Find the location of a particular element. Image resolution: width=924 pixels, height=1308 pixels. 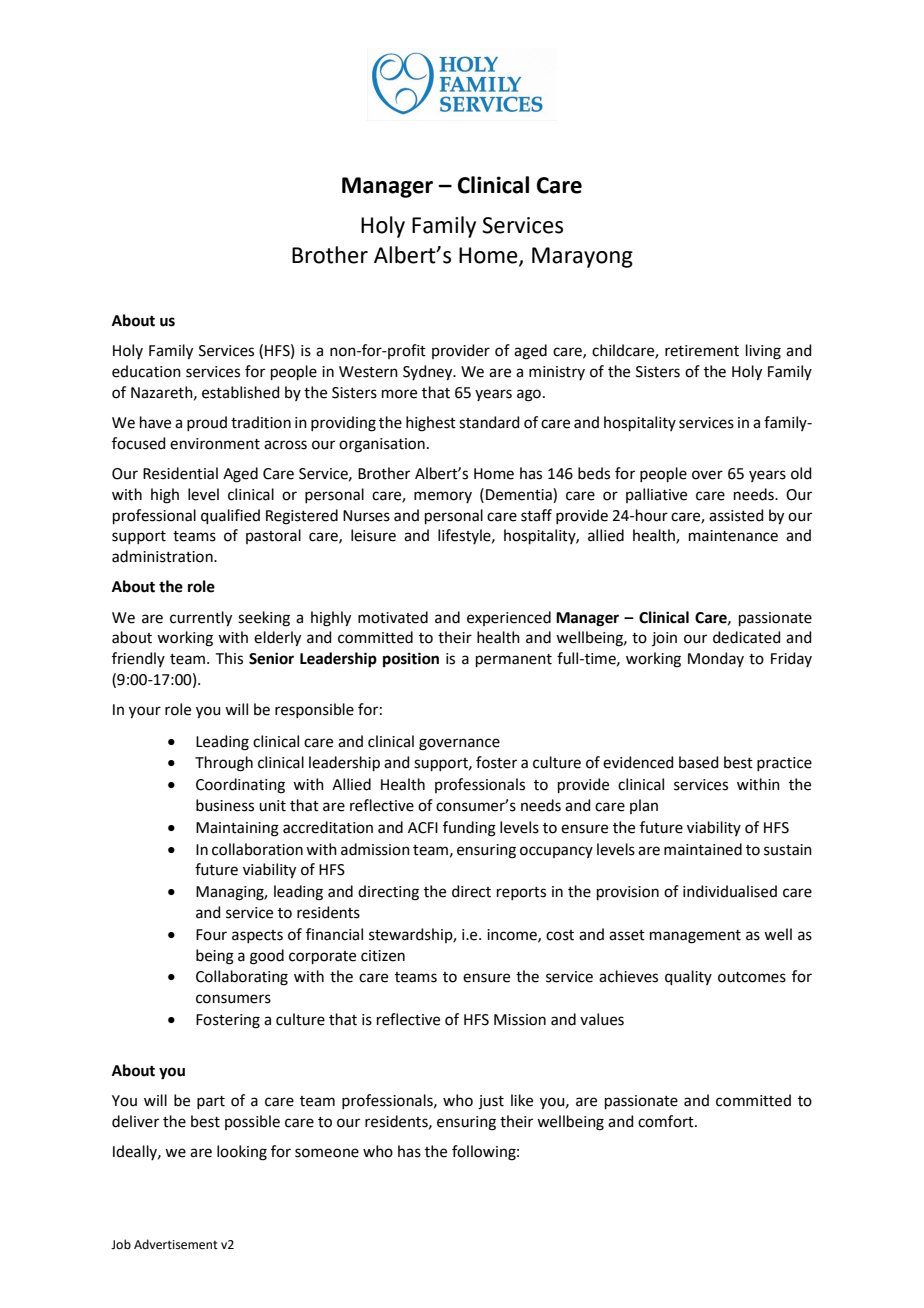

Four is located at coordinates (211, 935).
